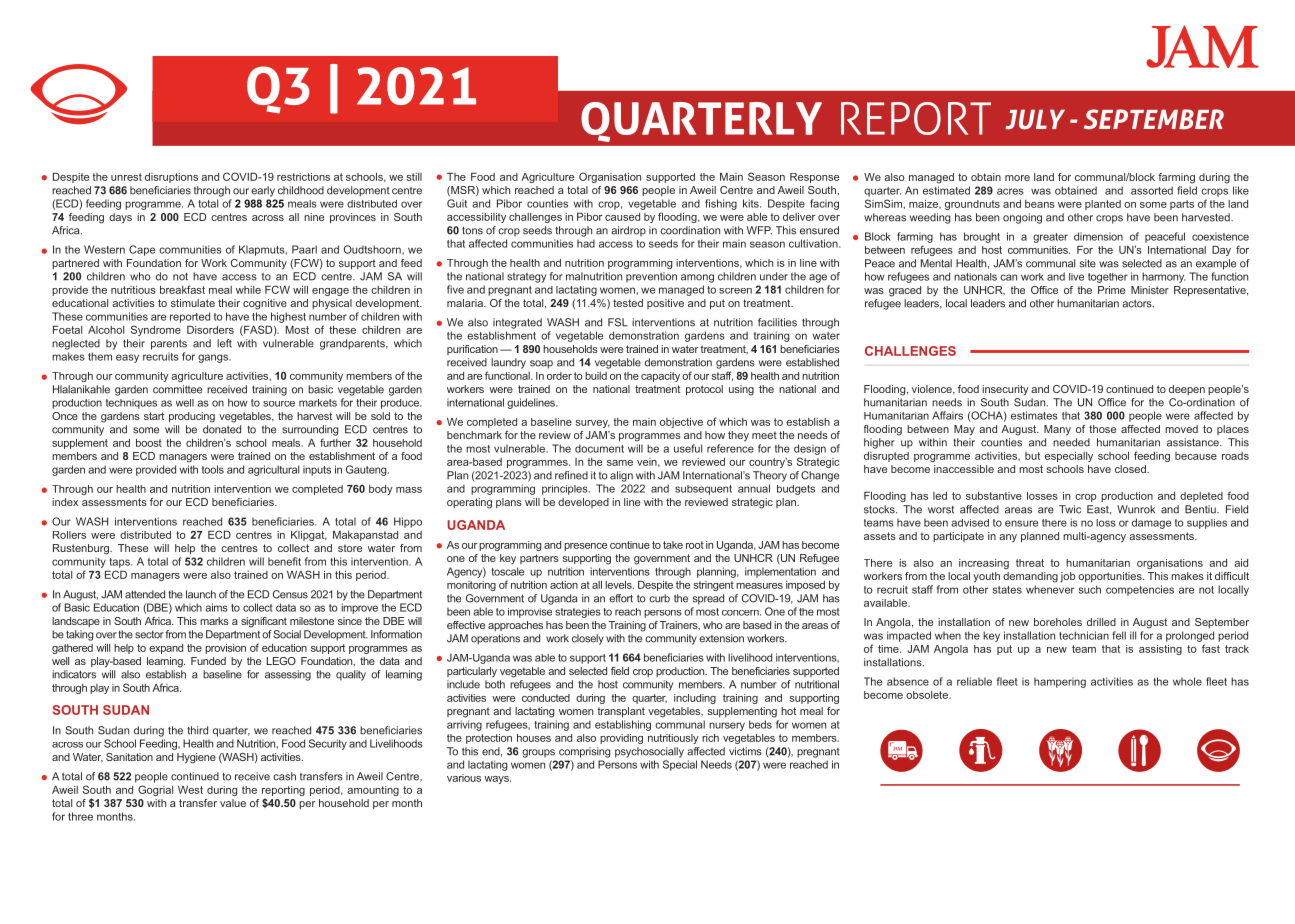 This page has height=924, width=1295. I want to click on stringent, so click(713, 586).
